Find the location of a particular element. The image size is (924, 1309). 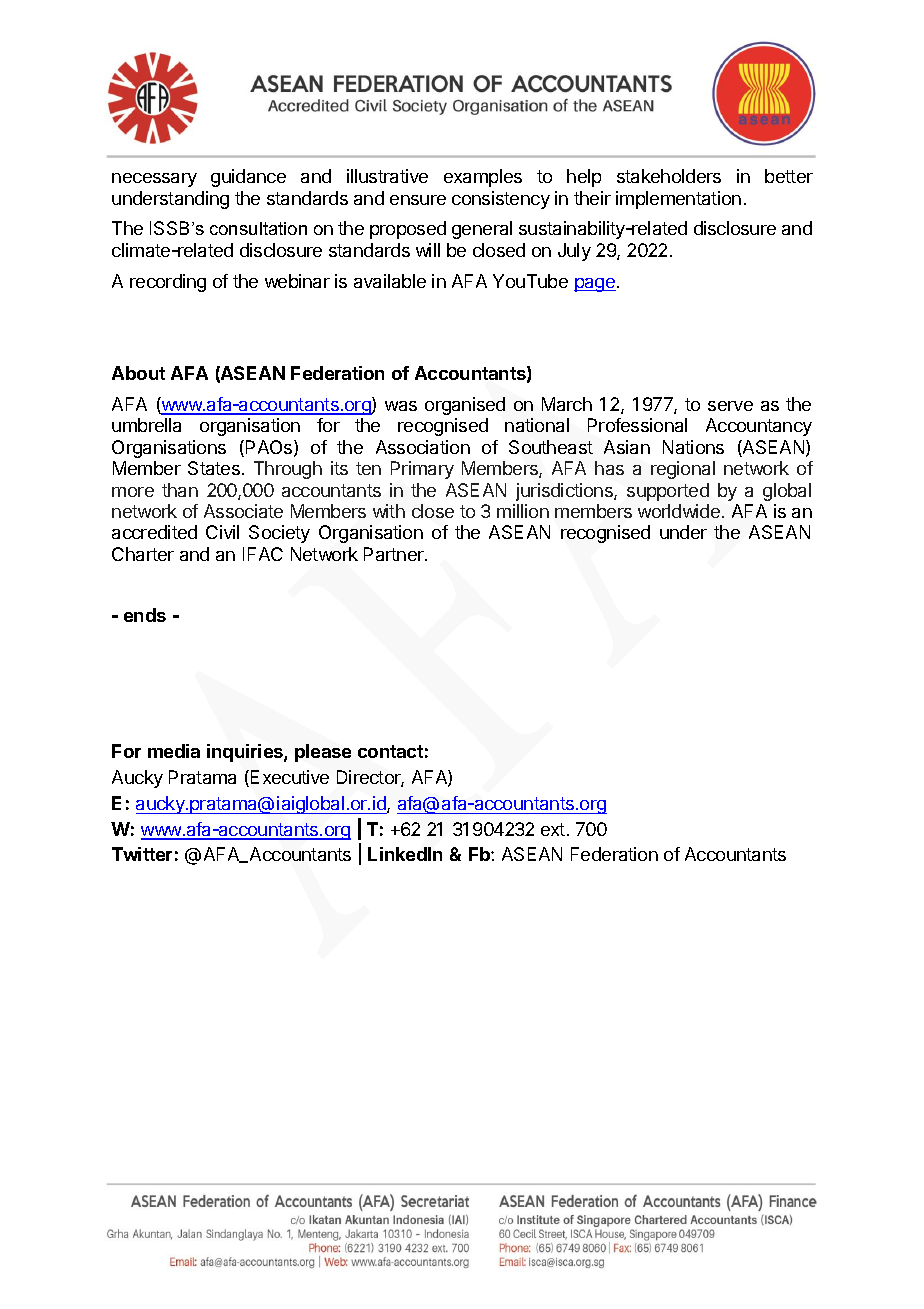

worldwide is located at coordinates (679, 511).
